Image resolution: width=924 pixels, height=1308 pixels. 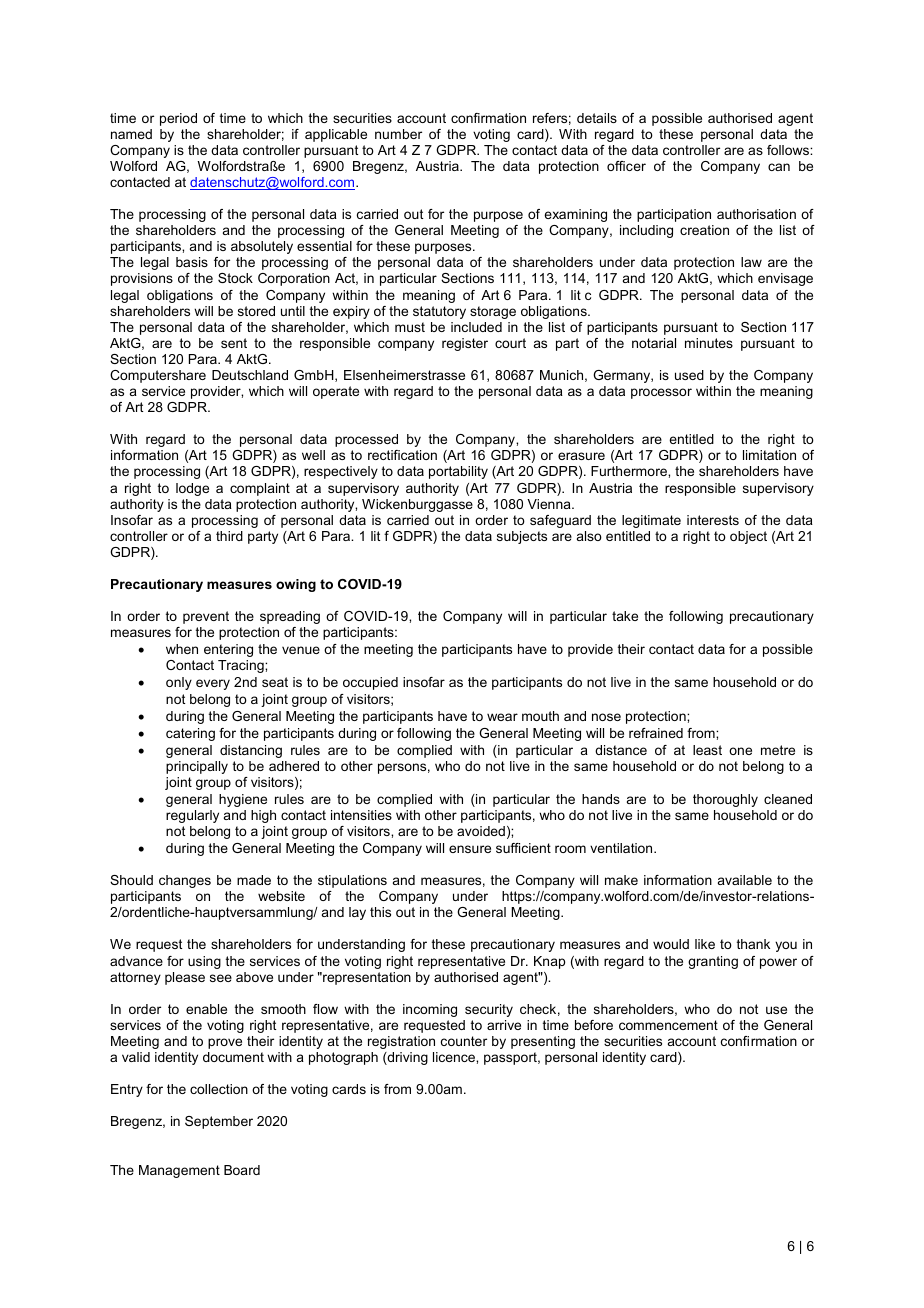 I want to click on number, so click(x=398, y=134).
